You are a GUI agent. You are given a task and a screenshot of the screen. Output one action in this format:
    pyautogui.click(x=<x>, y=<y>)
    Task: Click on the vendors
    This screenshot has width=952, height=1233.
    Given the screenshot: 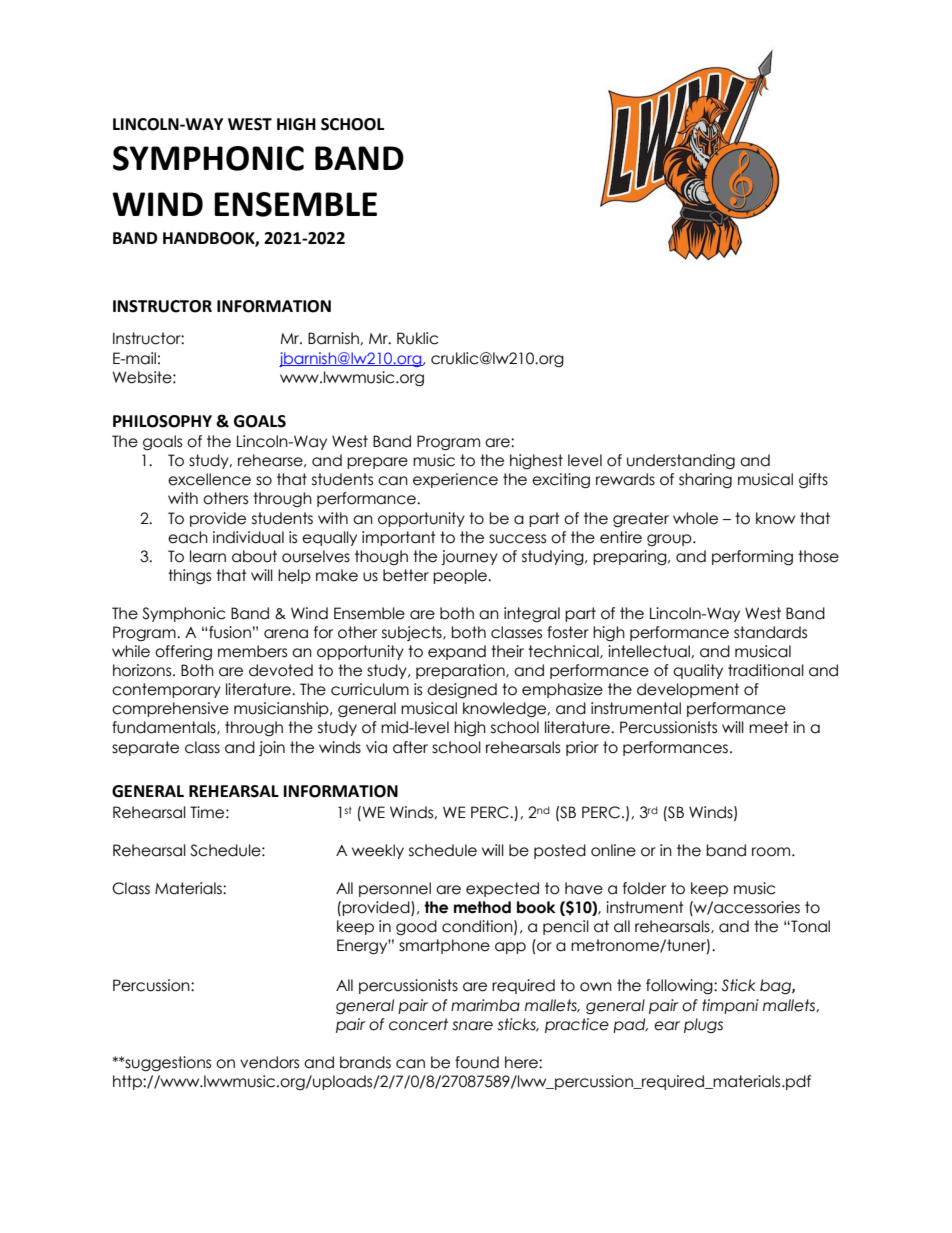 What is the action you would take?
    pyautogui.click(x=269, y=1062)
